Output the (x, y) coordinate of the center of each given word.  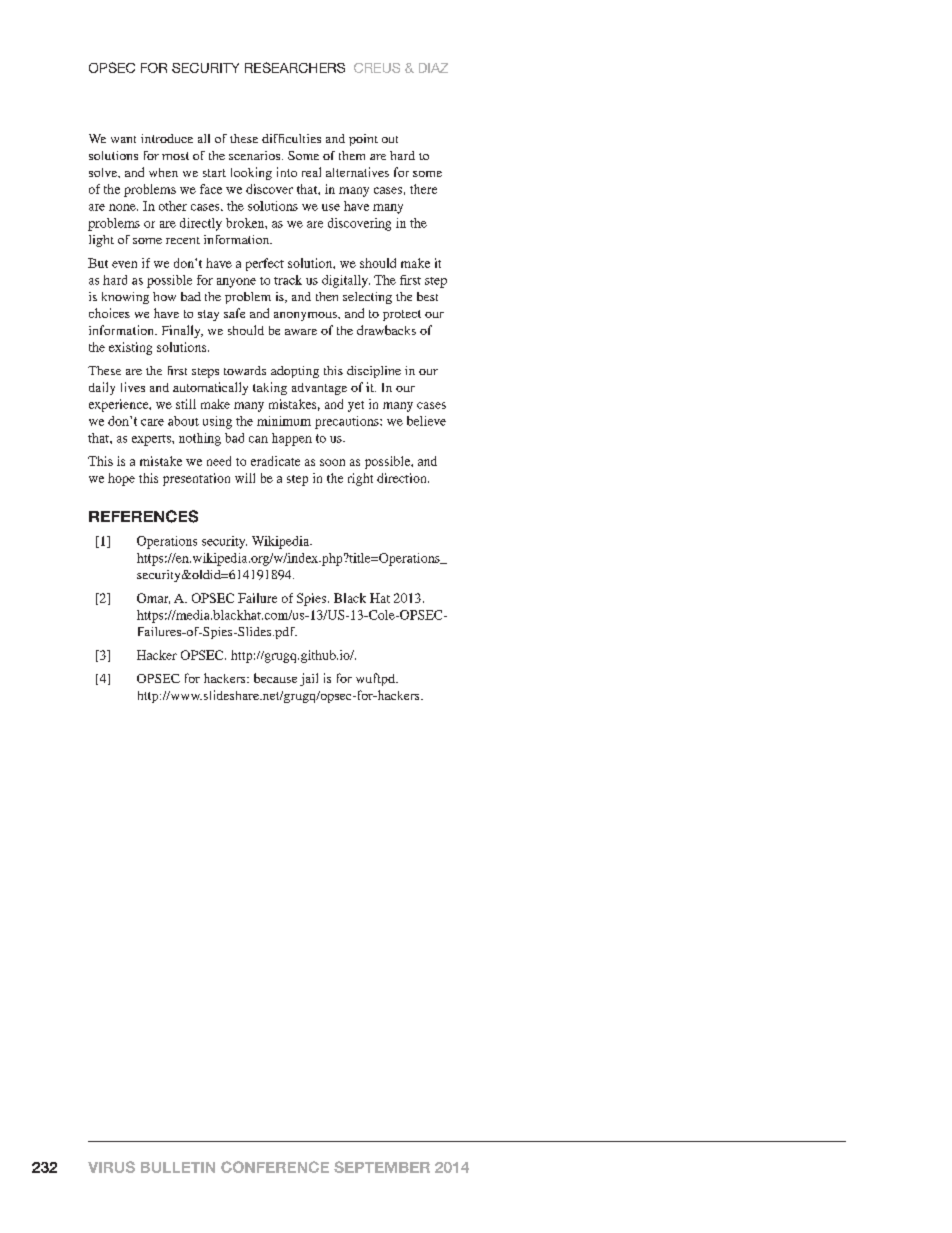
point (363, 140)
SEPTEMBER (382, 1167)
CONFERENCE (275, 1167)
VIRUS (111, 1167)
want (123, 139)
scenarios (256, 155)
